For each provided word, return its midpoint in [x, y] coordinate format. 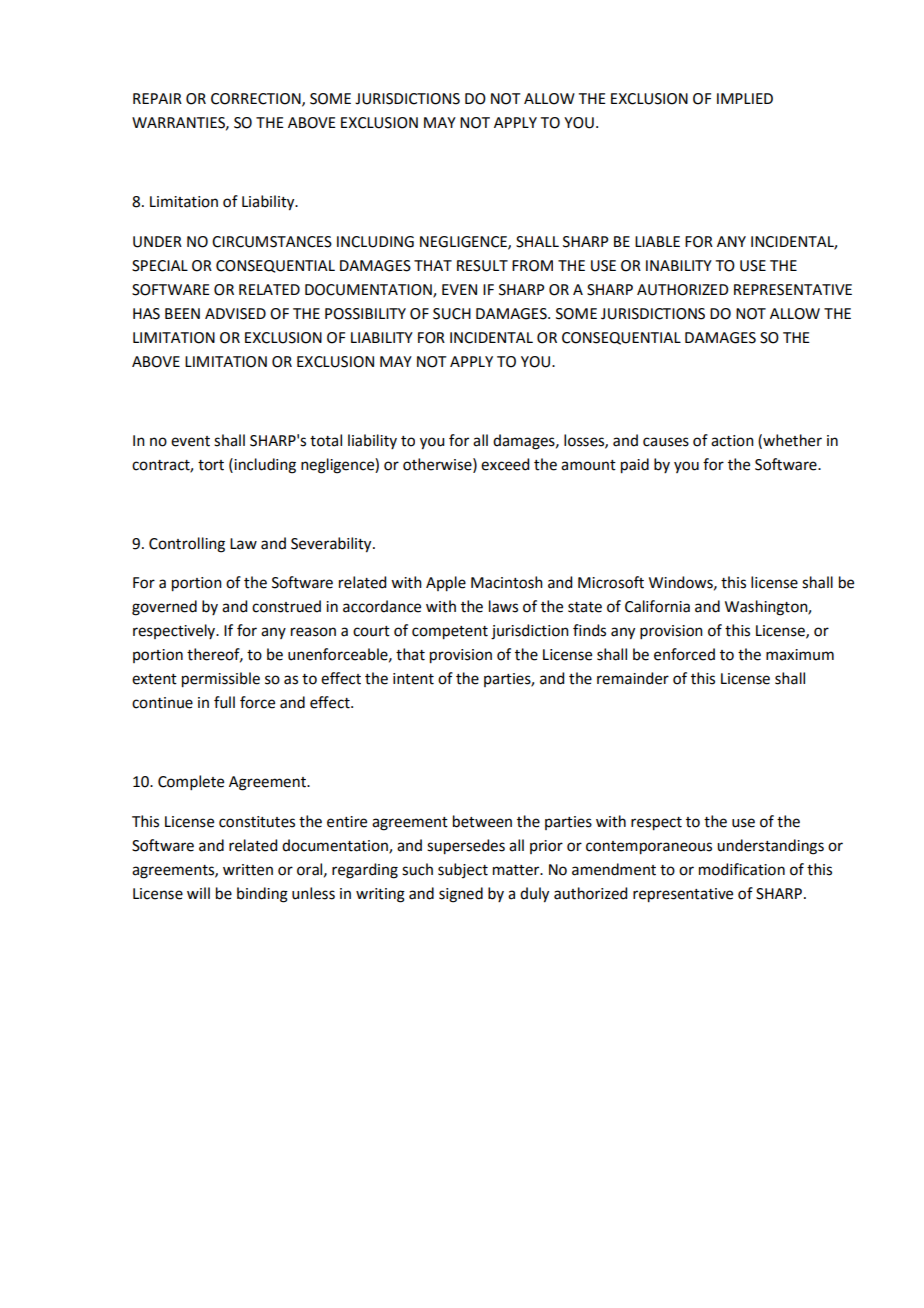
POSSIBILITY [365, 314]
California [657, 606]
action [732, 441]
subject [463, 870]
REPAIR [157, 98]
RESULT [482, 266]
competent [450, 633]
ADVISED [235, 314]
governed [164, 608]
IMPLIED [745, 98]
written [248, 870]
